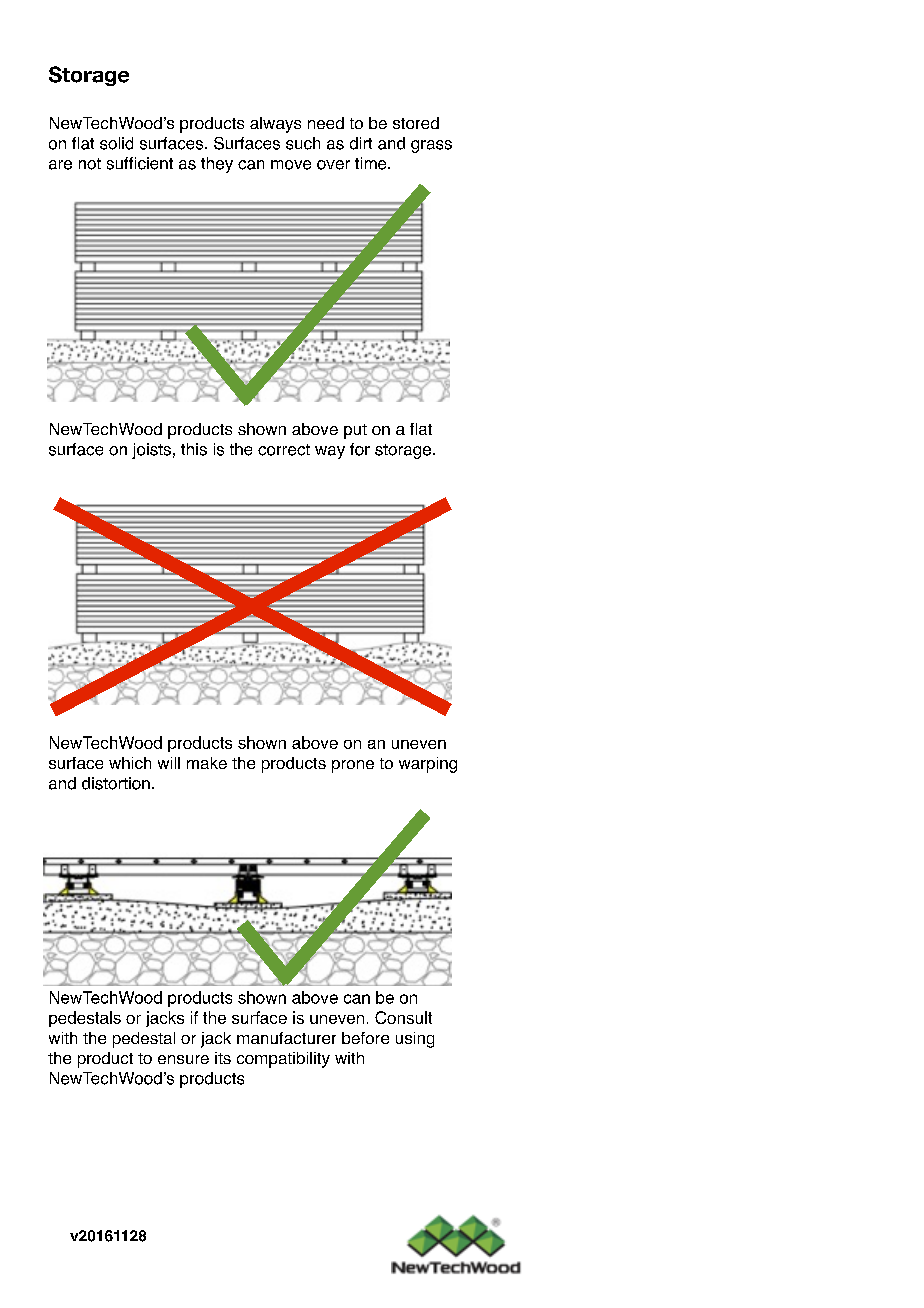 This screenshot has height=1308, width=924. Describe the element at coordinates (217, 165) in the screenshot. I see `they` at that location.
